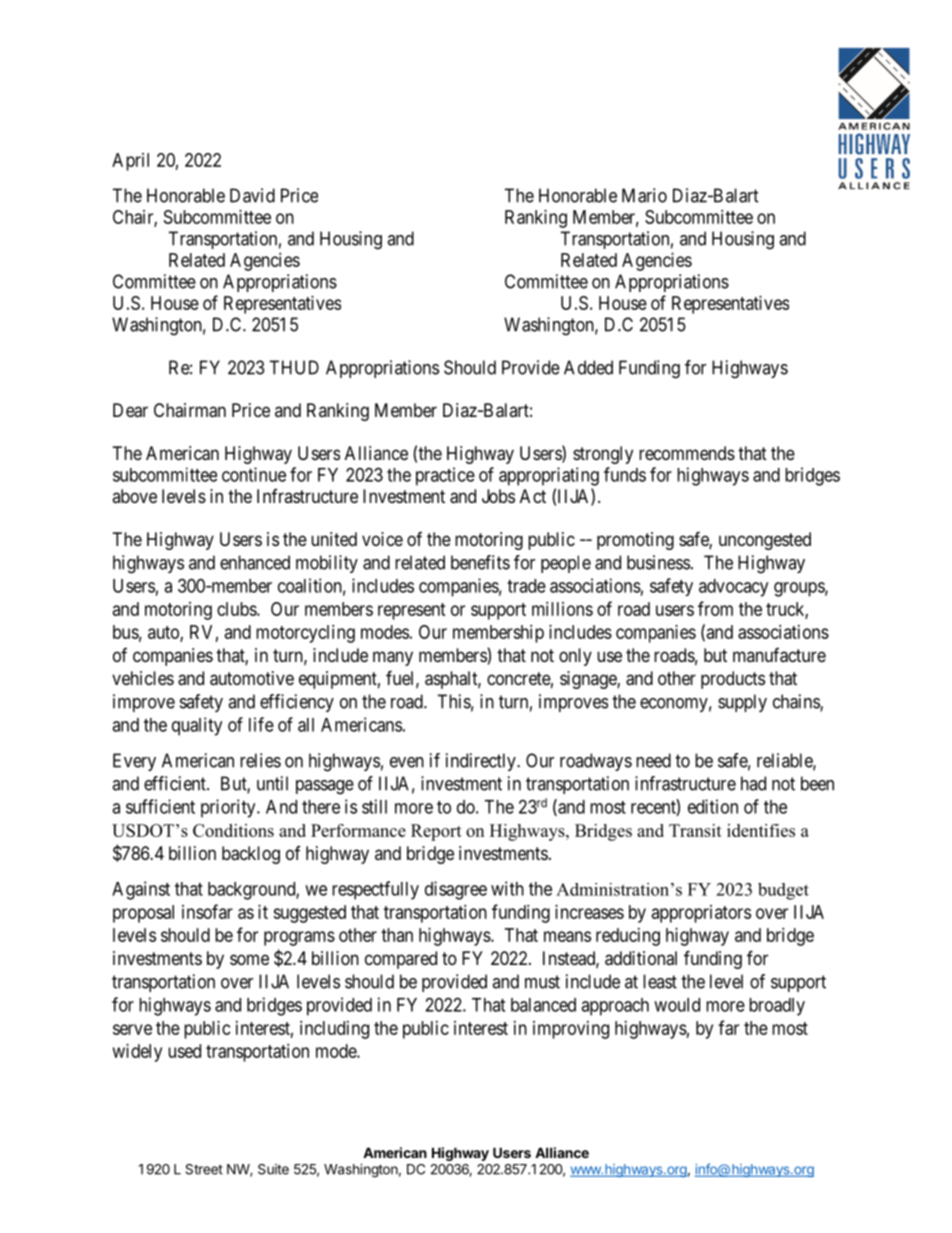  Describe the element at coordinates (783, 891) in the document. I see `budget` at that location.
